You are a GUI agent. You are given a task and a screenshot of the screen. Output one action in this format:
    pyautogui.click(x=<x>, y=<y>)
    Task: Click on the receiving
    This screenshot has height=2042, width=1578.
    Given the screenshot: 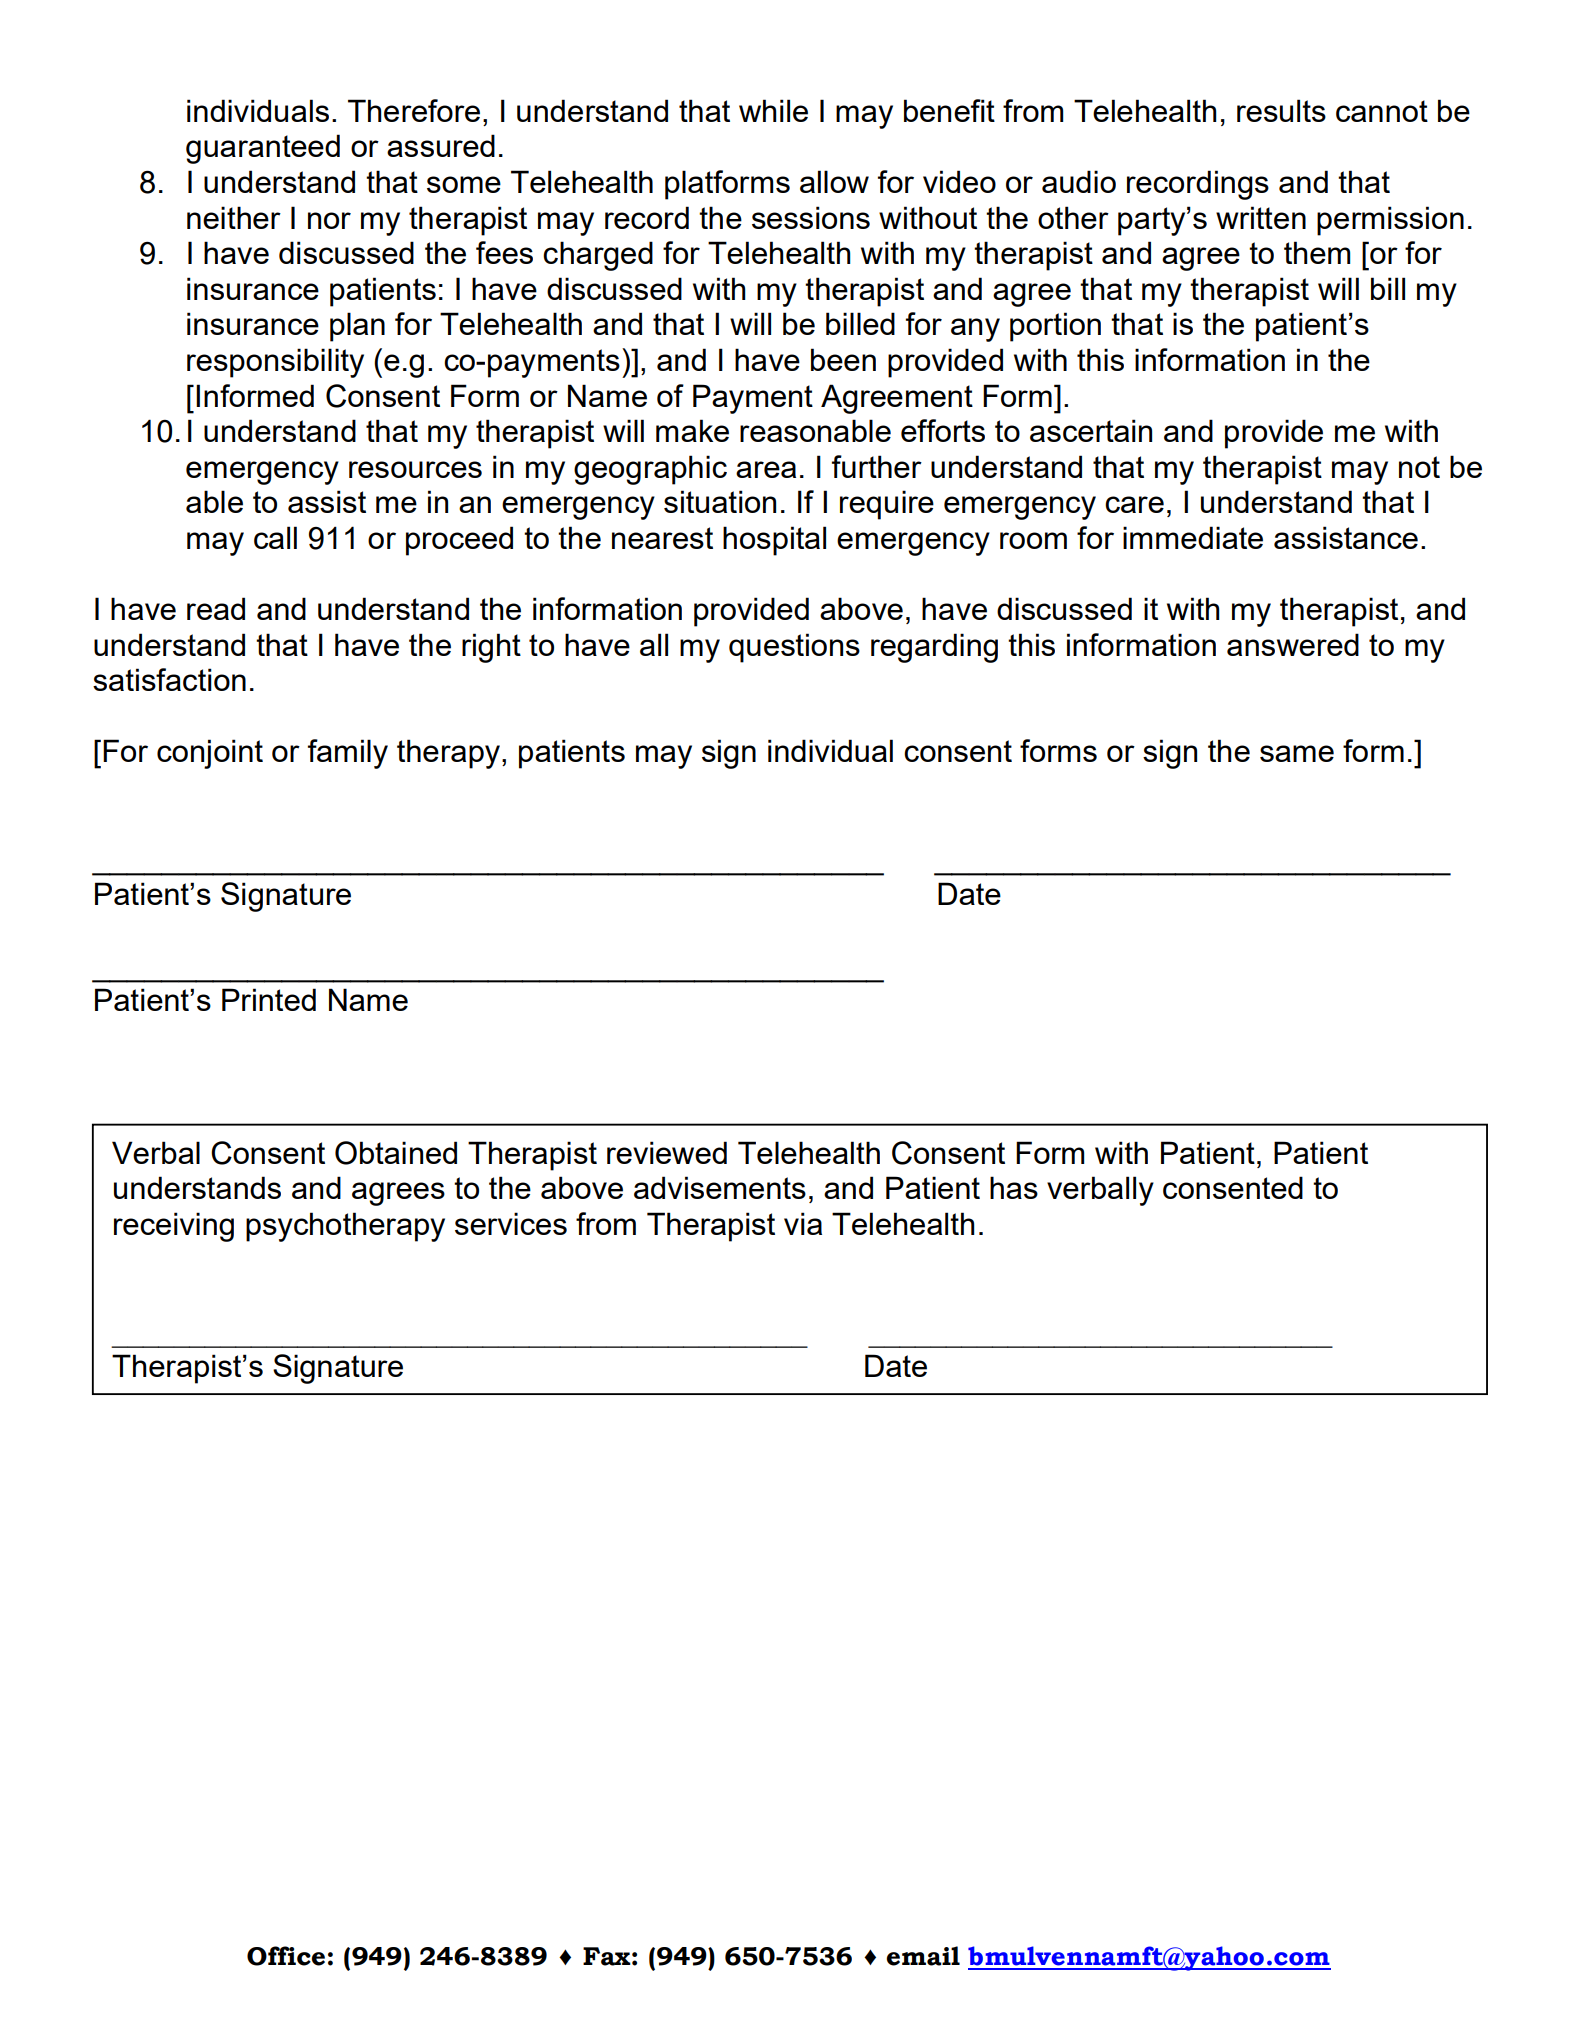 What is the action you would take?
    pyautogui.click(x=174, y=1227)
